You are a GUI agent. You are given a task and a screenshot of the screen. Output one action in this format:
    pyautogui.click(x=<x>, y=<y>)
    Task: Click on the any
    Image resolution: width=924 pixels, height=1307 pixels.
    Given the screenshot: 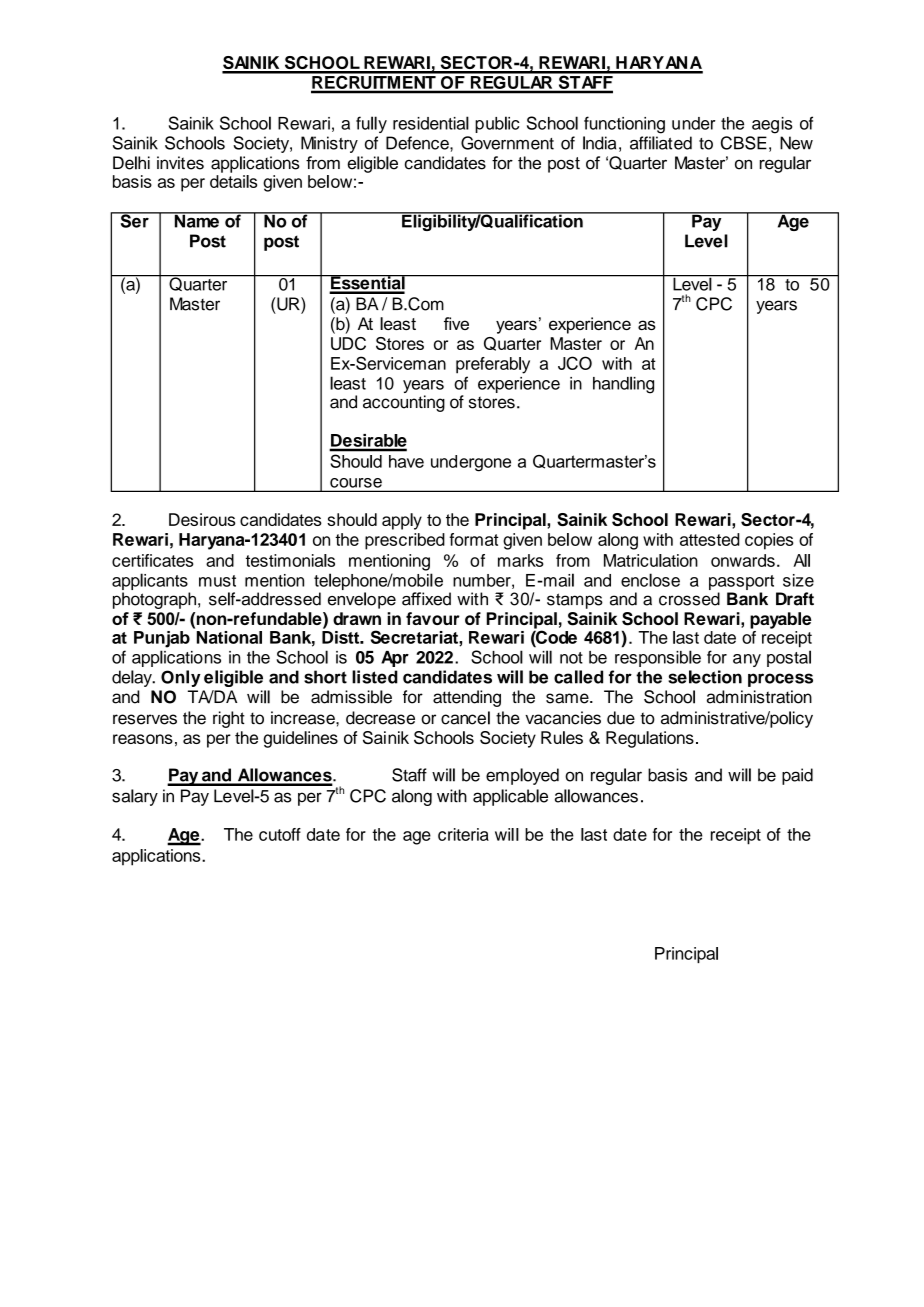 What is the action you would take?
    pyautogui.click(x=747, y=660)
